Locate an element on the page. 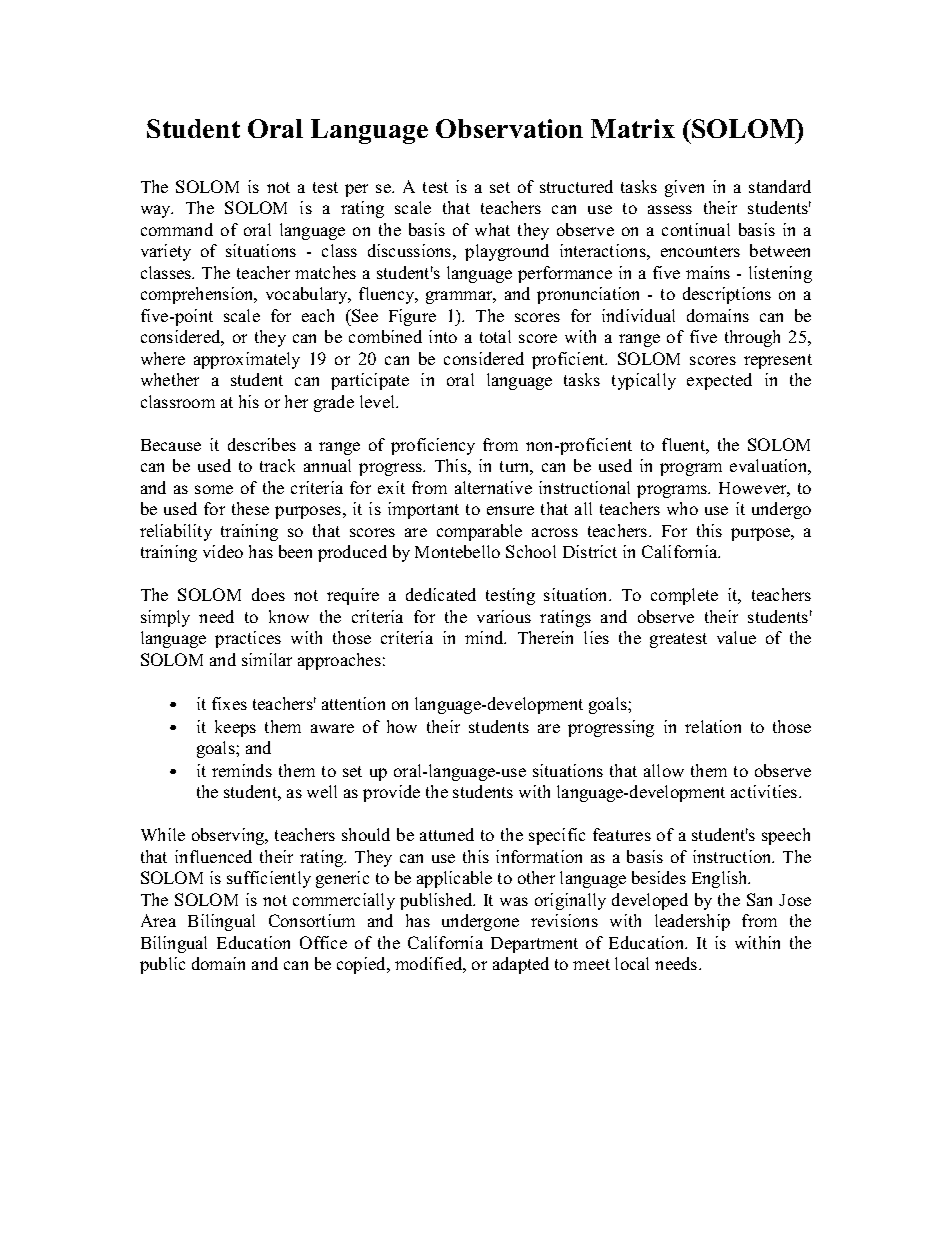  comparable is located at coordinates (479, 532).
